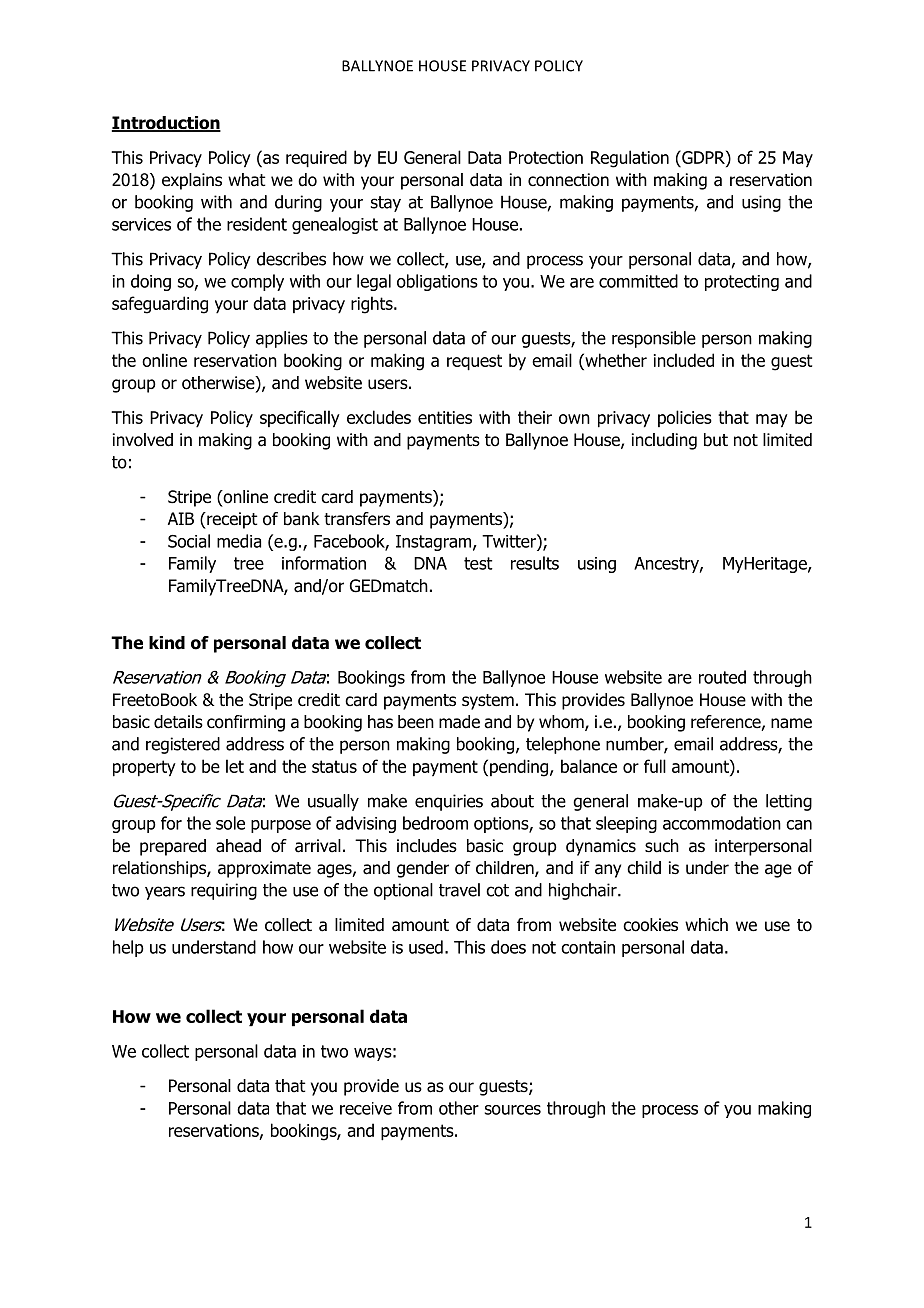 This page has width=924, height=1308. Describe the element at coordinates (546, 157) in the page. I see `Protection` at that location.
